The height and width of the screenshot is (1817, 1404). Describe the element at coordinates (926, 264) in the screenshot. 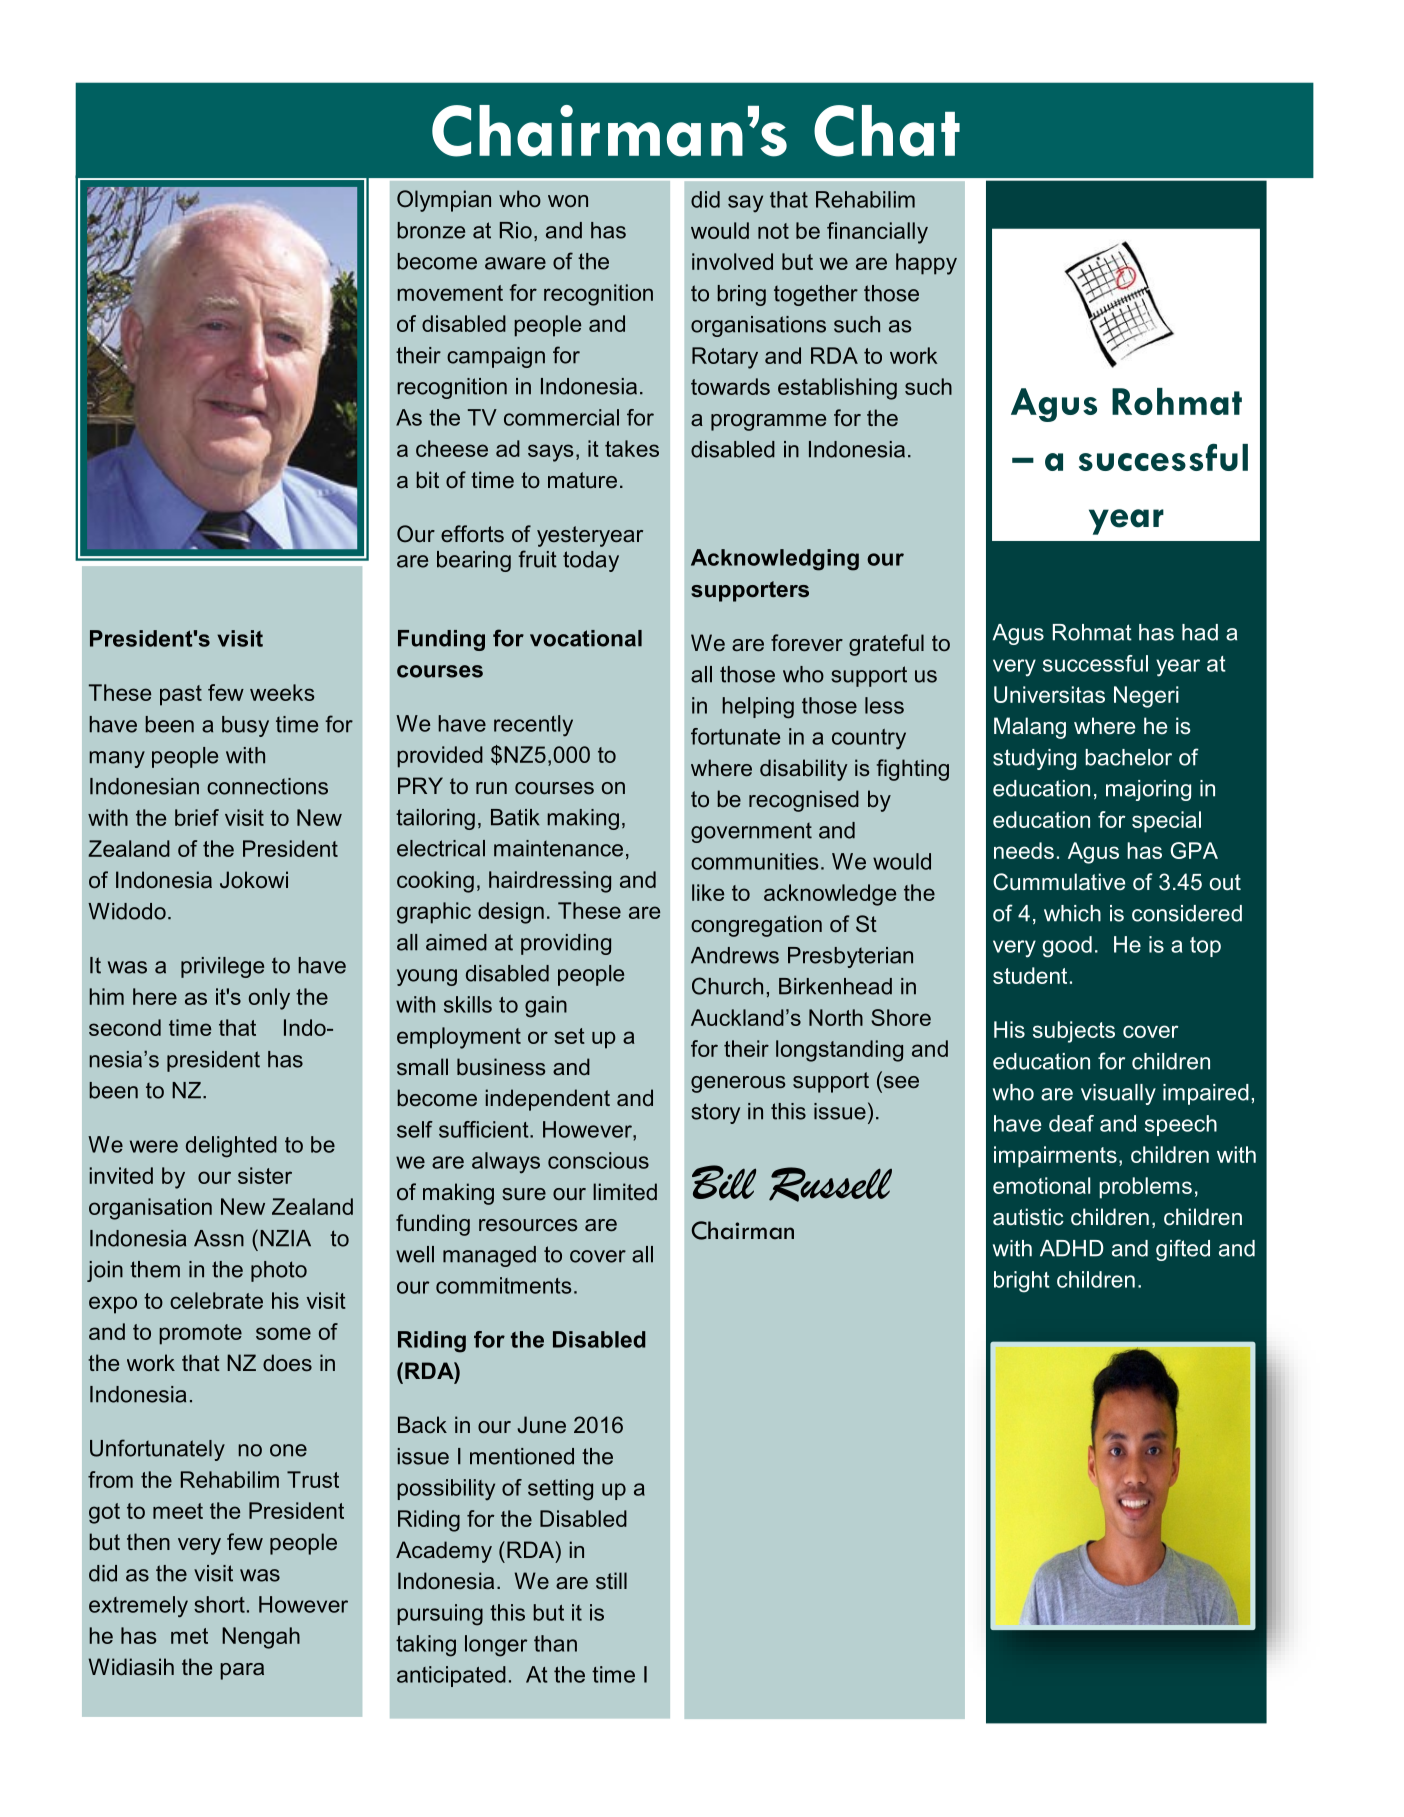

I see `happy` at that location.
